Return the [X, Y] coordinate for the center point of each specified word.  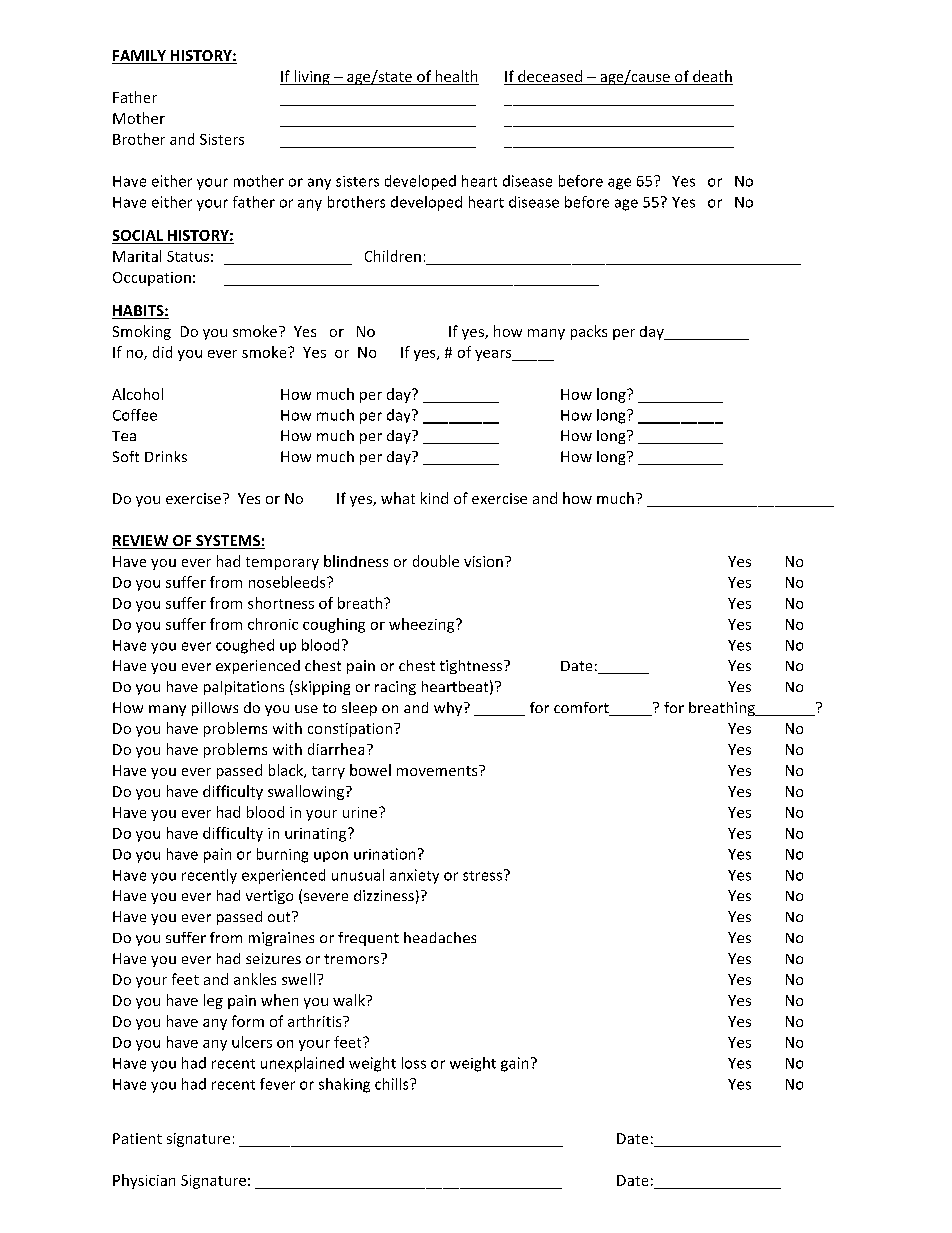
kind [434, 498]
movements [438, 770]
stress [482, 876]
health [456, 77]
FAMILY [140, 57]
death [712, 77]
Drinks [166, 456]
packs [589, 332]
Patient [137, 1138]
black [287, 771]
